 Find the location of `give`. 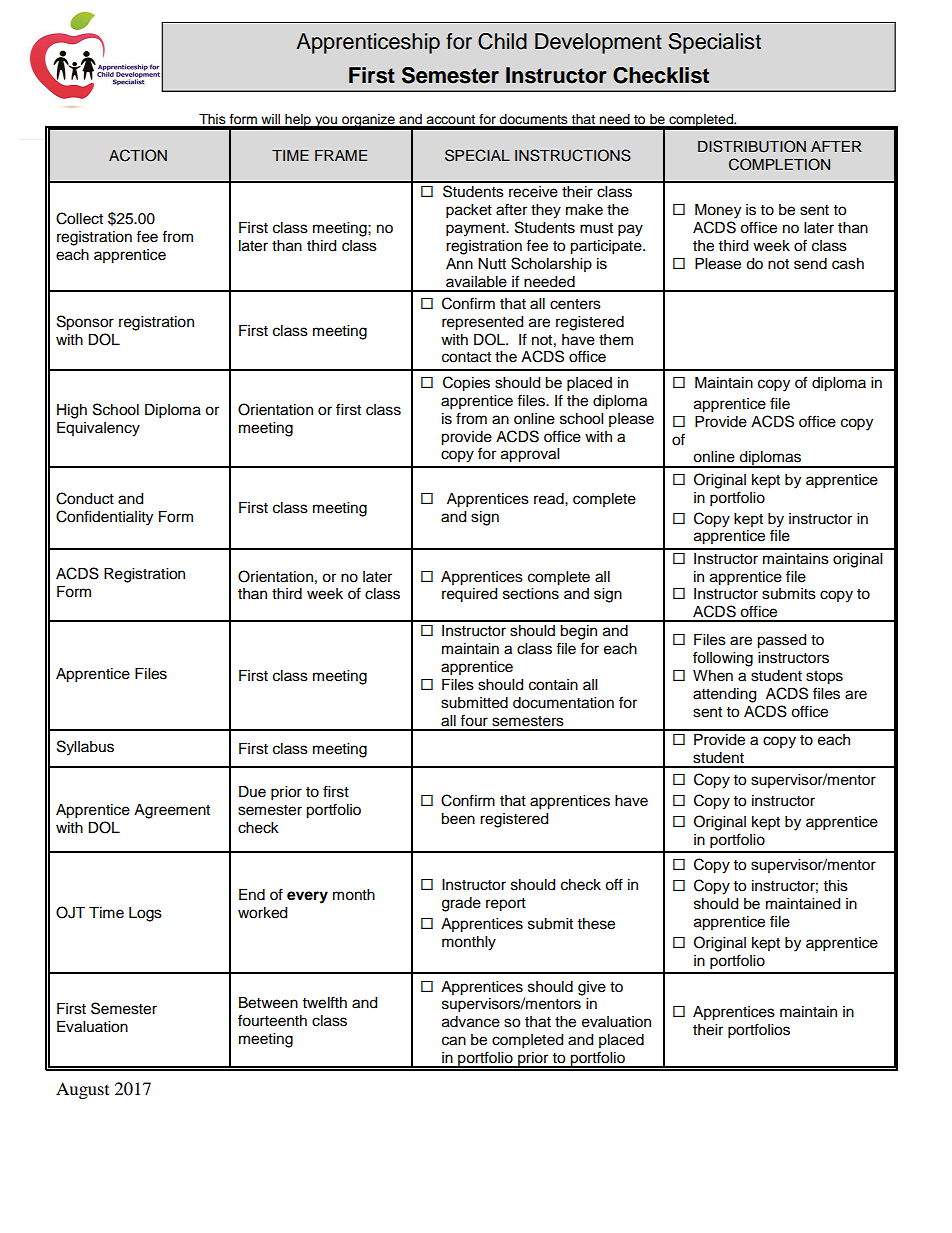

give is located at coordinates (592, 988).
